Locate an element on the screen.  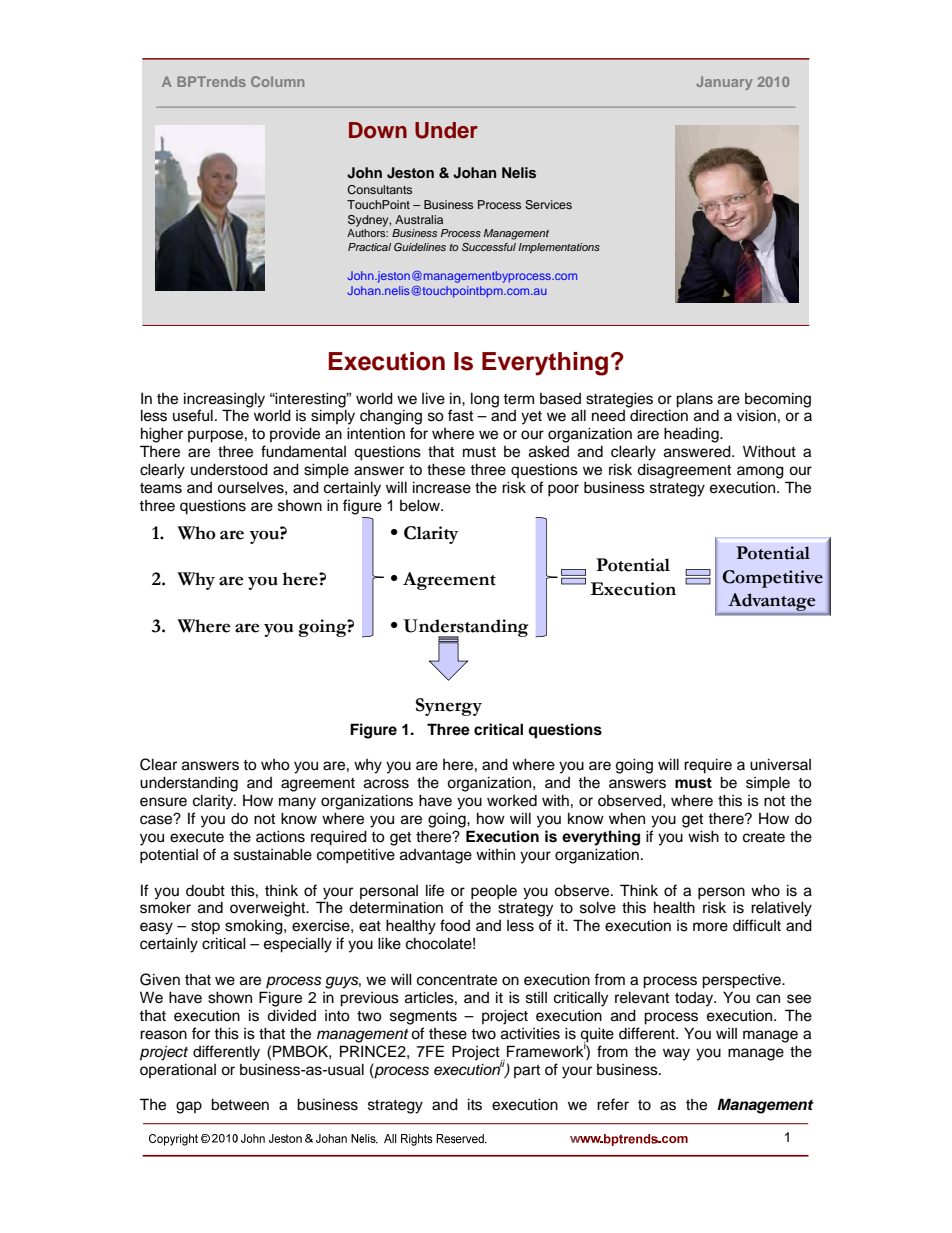
among is located at coordinates (760, 472).
